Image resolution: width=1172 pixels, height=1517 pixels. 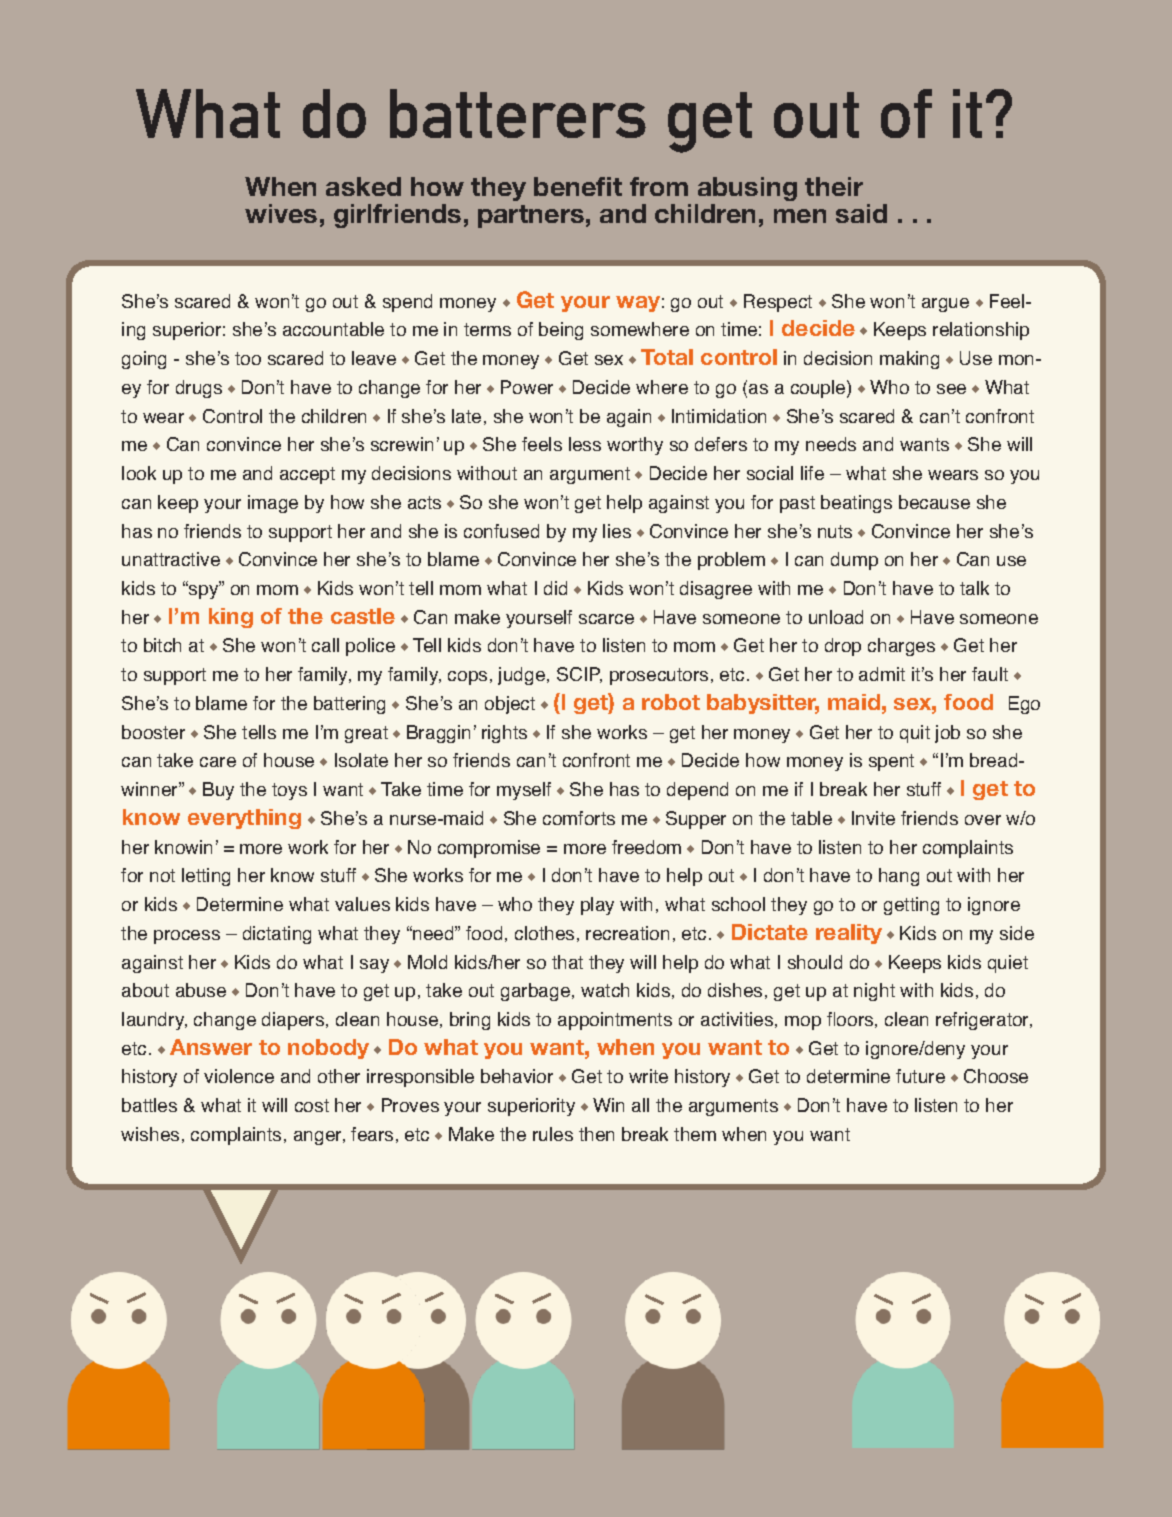 I want to click on benefit, so click(x=578, y=186).
